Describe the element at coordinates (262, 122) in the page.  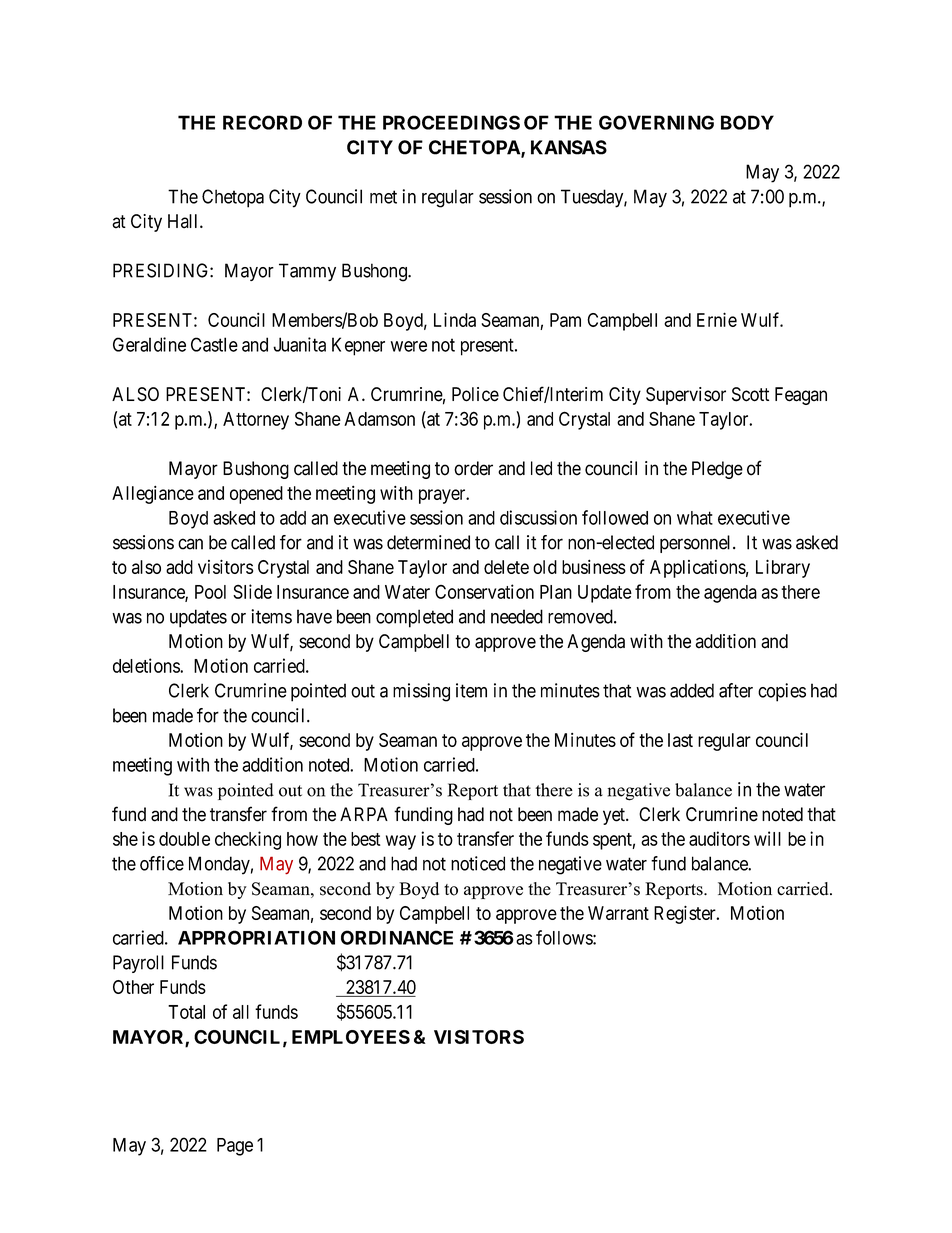
I see `RECORD` at that location.
